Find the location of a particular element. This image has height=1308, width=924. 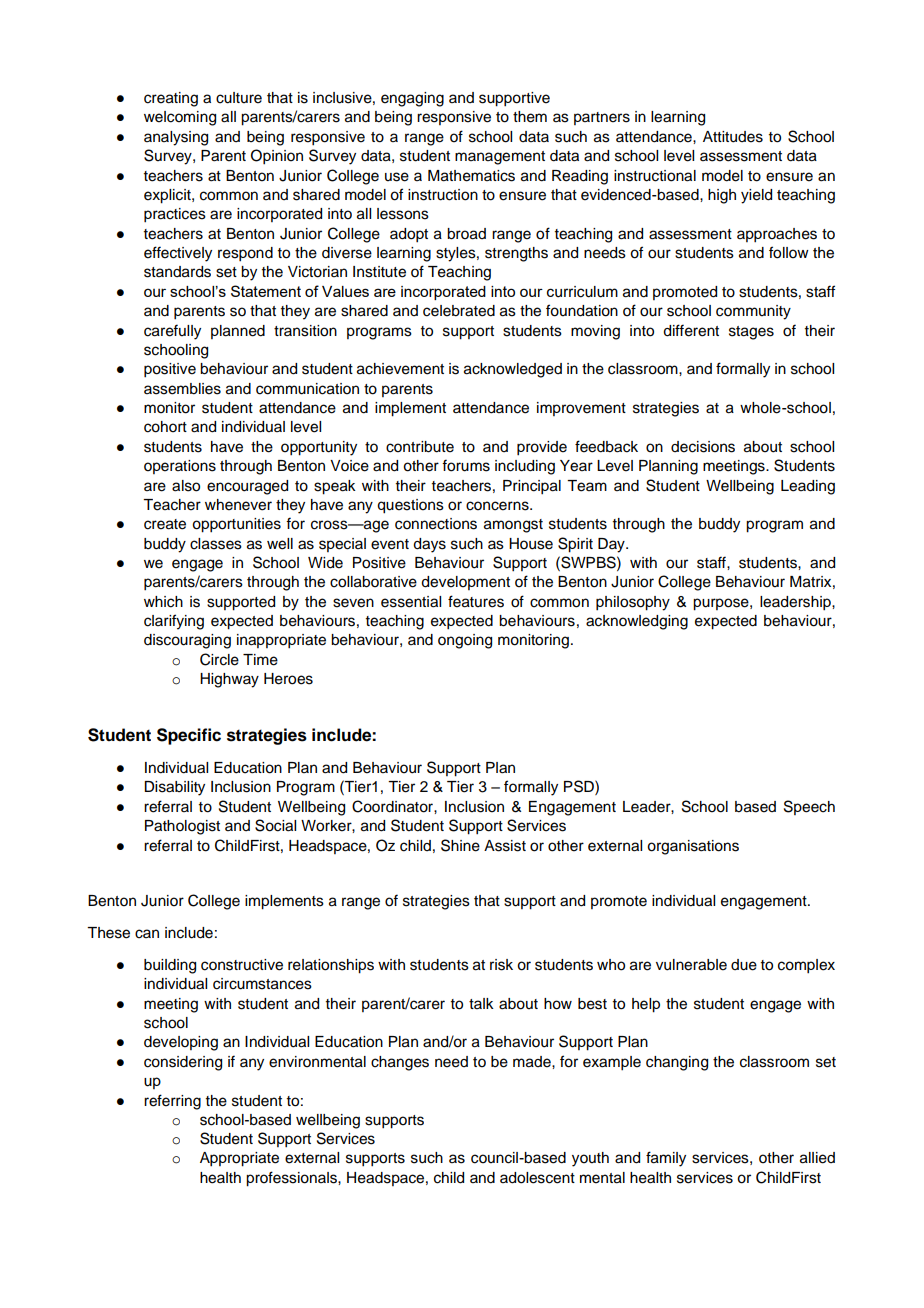

stages is located at coordinates (751, 333).
